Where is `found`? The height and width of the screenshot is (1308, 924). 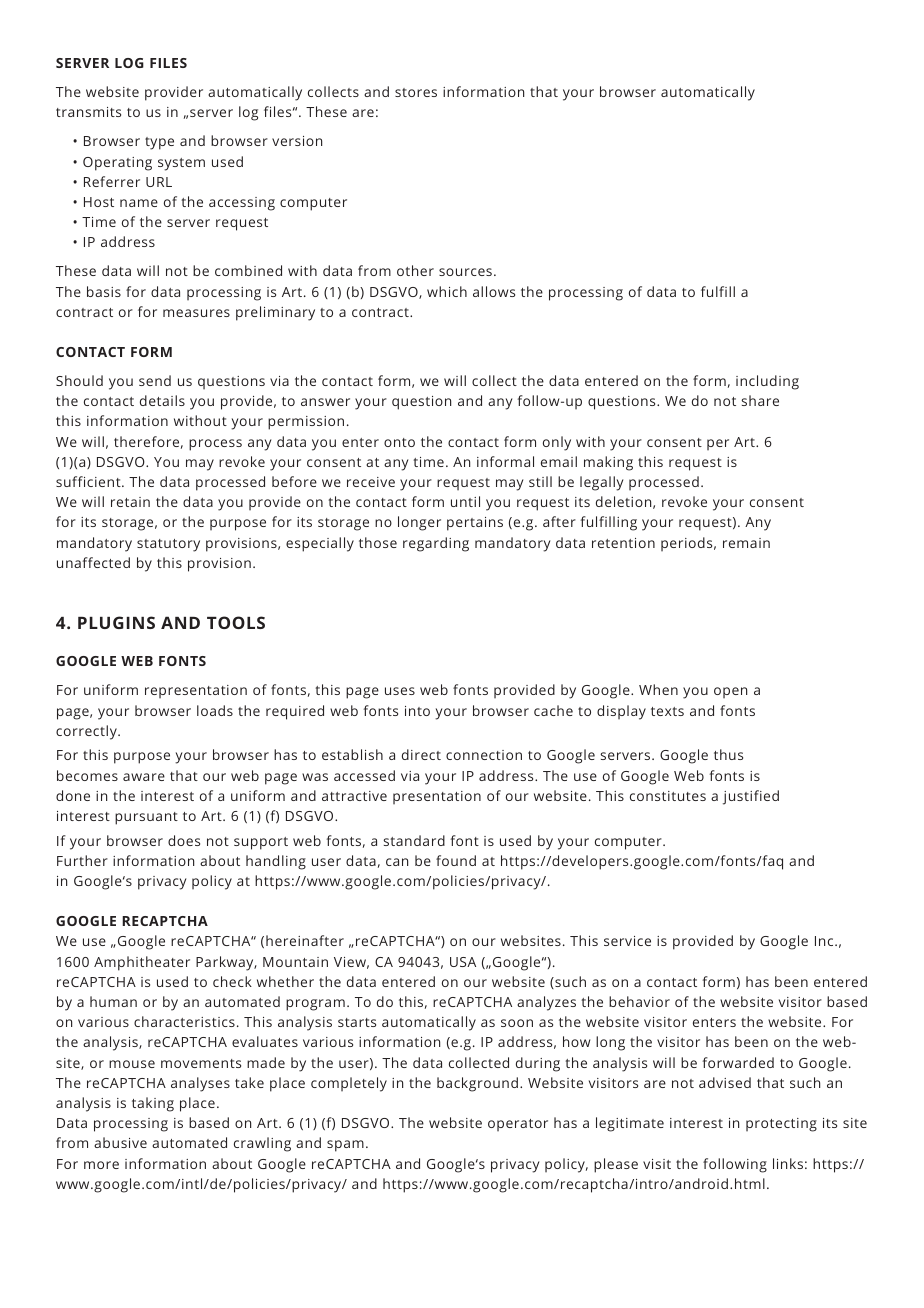 found is located at coordinates (456, 860).
